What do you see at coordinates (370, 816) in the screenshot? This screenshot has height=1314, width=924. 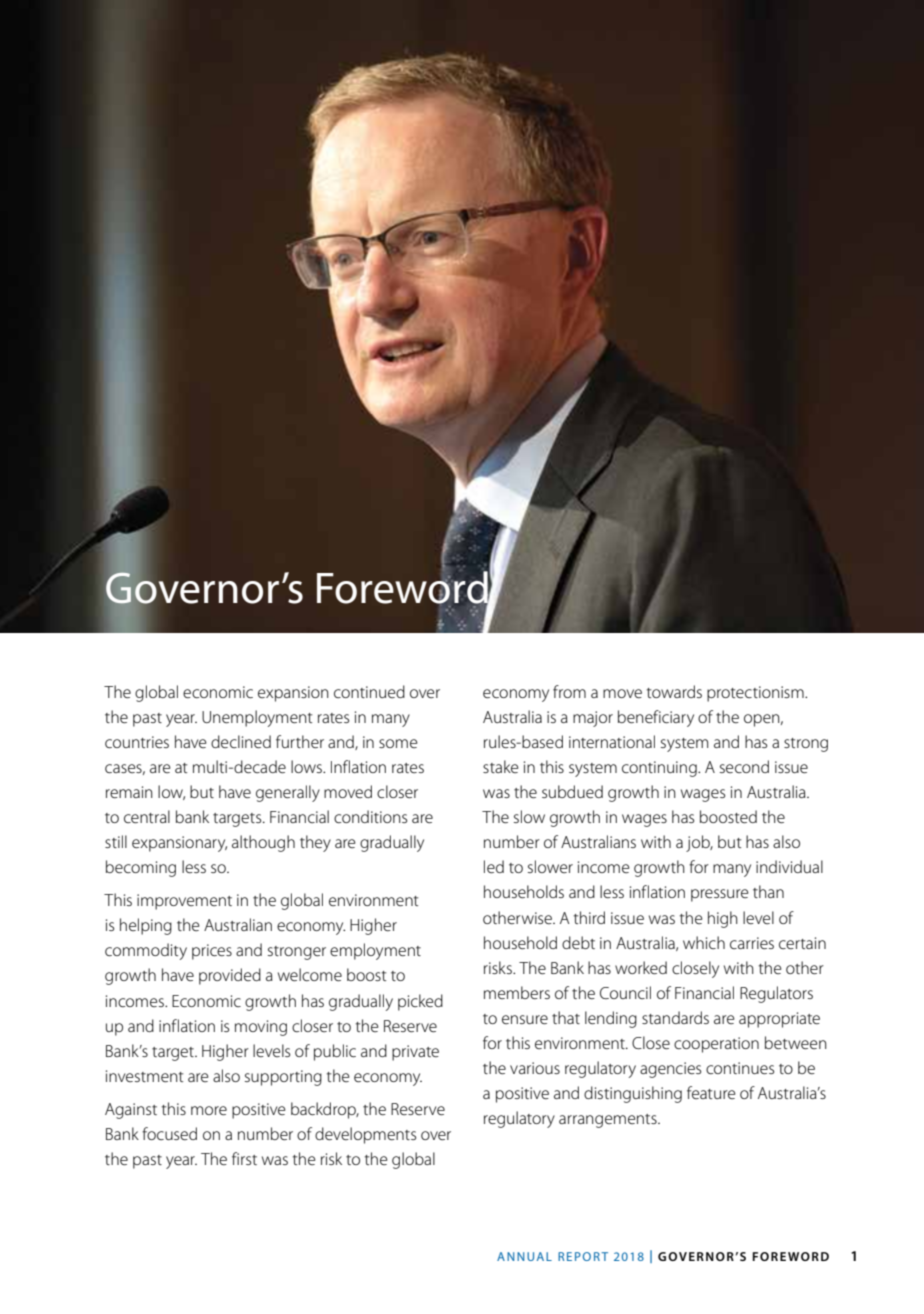 I see `conditions` at bounding box center [370, 816].
